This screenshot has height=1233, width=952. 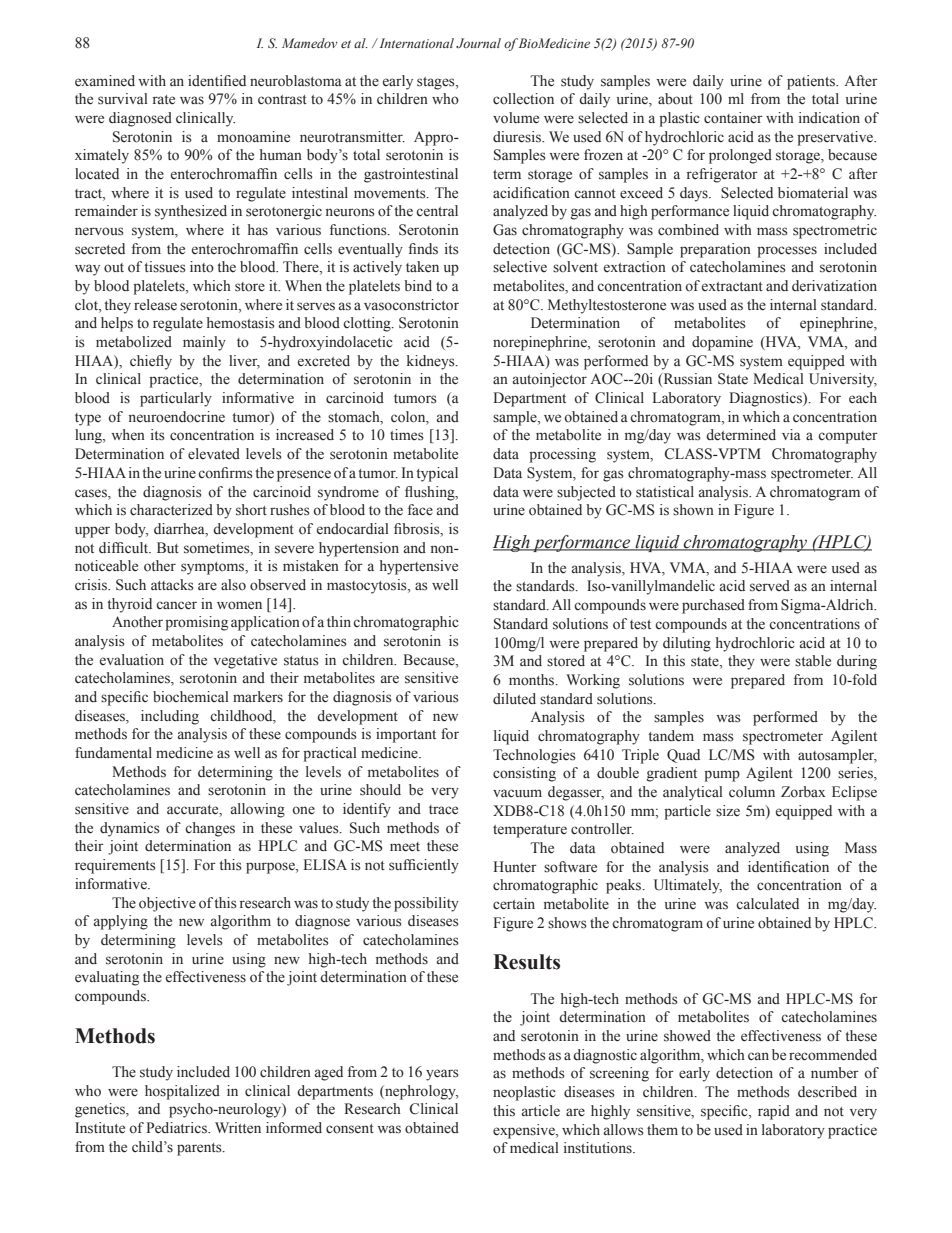 What do you see at coordinates (713, 606) in the screenshot?
I see `purchased` at bounding box center [713, 606].
